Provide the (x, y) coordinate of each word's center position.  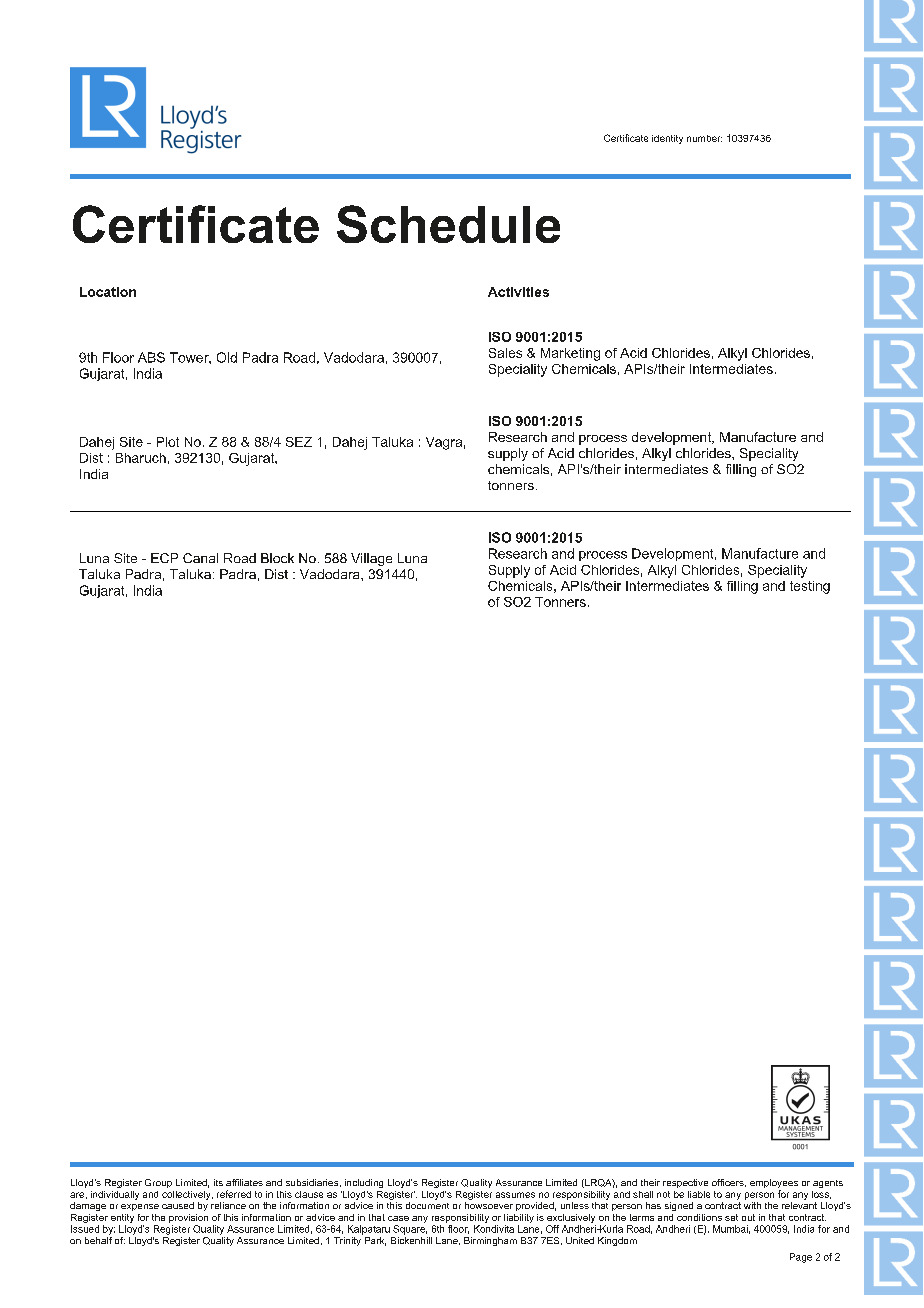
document (427, 1205)
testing (810, 587)
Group (158, 1183)
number (704, 138)
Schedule (448, 224)
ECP (164, 558)
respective (685, 1183)
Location (108, 292)
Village (371, 559)
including (364, 1183)
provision (188, 1218)
